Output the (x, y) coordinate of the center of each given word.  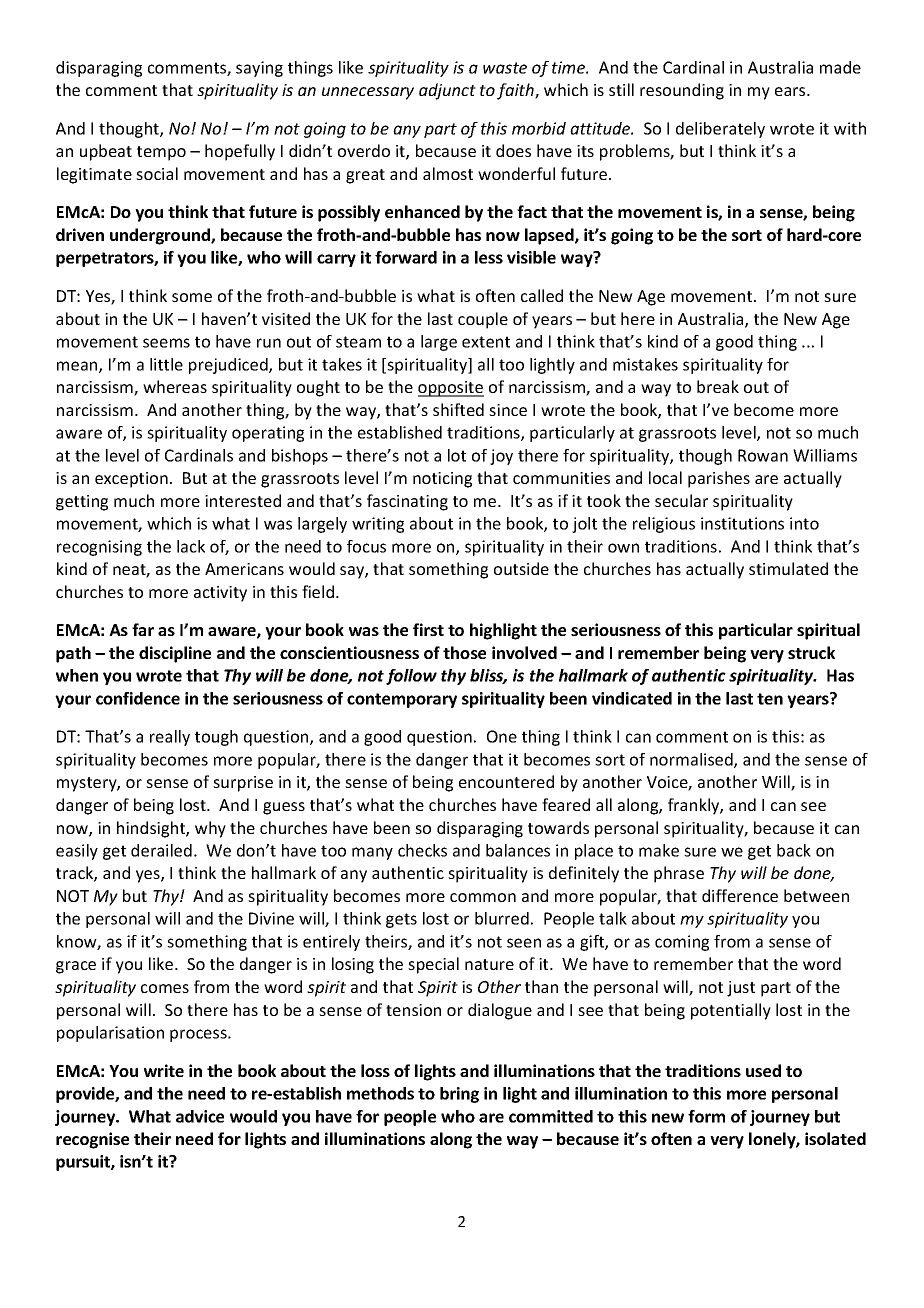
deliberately (720, 130)
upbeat (106, 152)
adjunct (447, 91)
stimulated (788, 568)
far (143, 629)
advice (200, 1116)
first (428, 629)
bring (459, 1095)
